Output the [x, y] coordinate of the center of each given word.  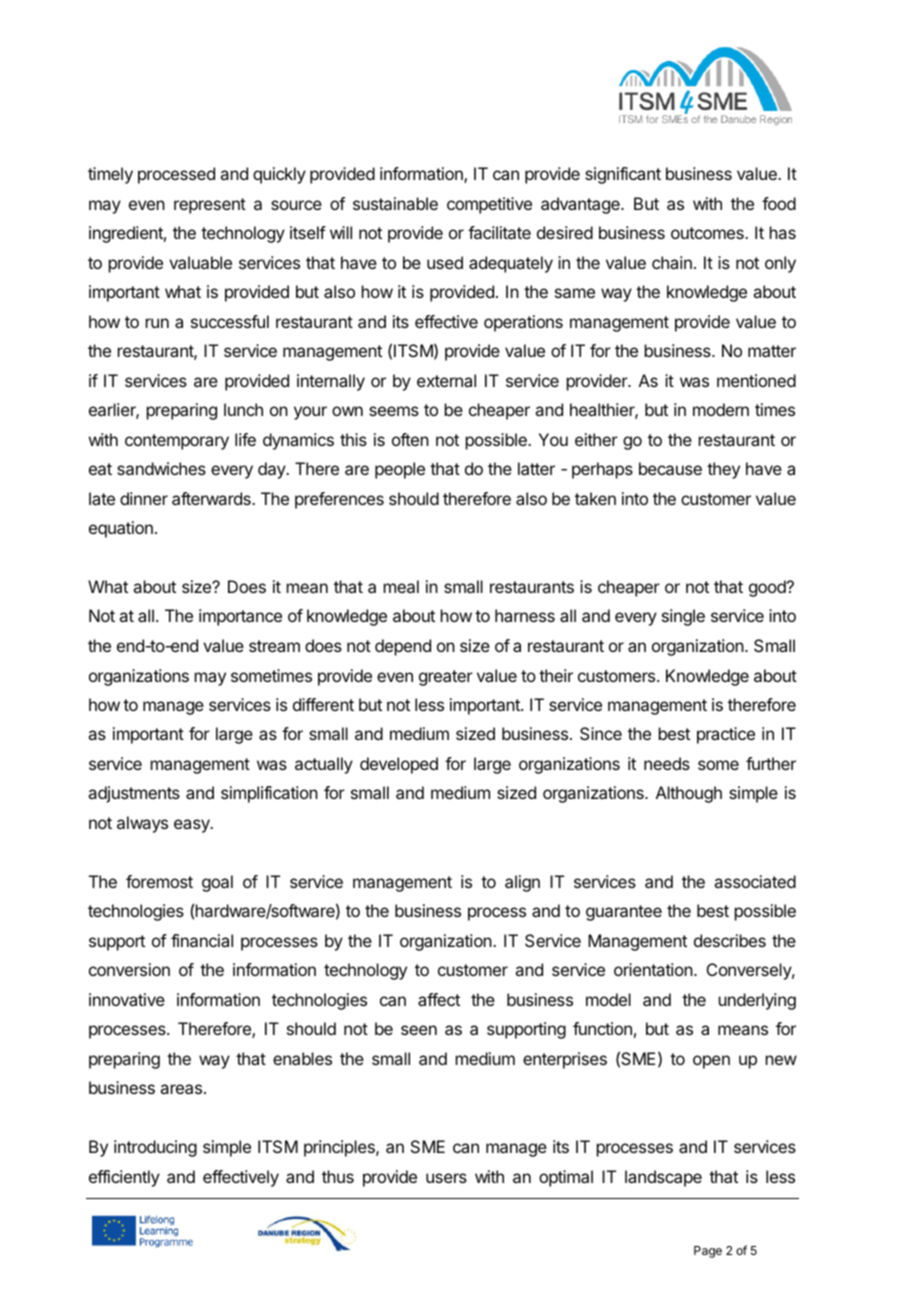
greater [446, 678]
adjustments [134, 794]
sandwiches [161, 468]
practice [726, 735]
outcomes [708, 233]
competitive [489, 205]
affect [439, 999]
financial [202, 940]
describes [730, 940]
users [446, 1178]
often [410, 439]
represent [210, 206]
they [723, 470]
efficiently [124, 1178]
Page [708, 1252]
